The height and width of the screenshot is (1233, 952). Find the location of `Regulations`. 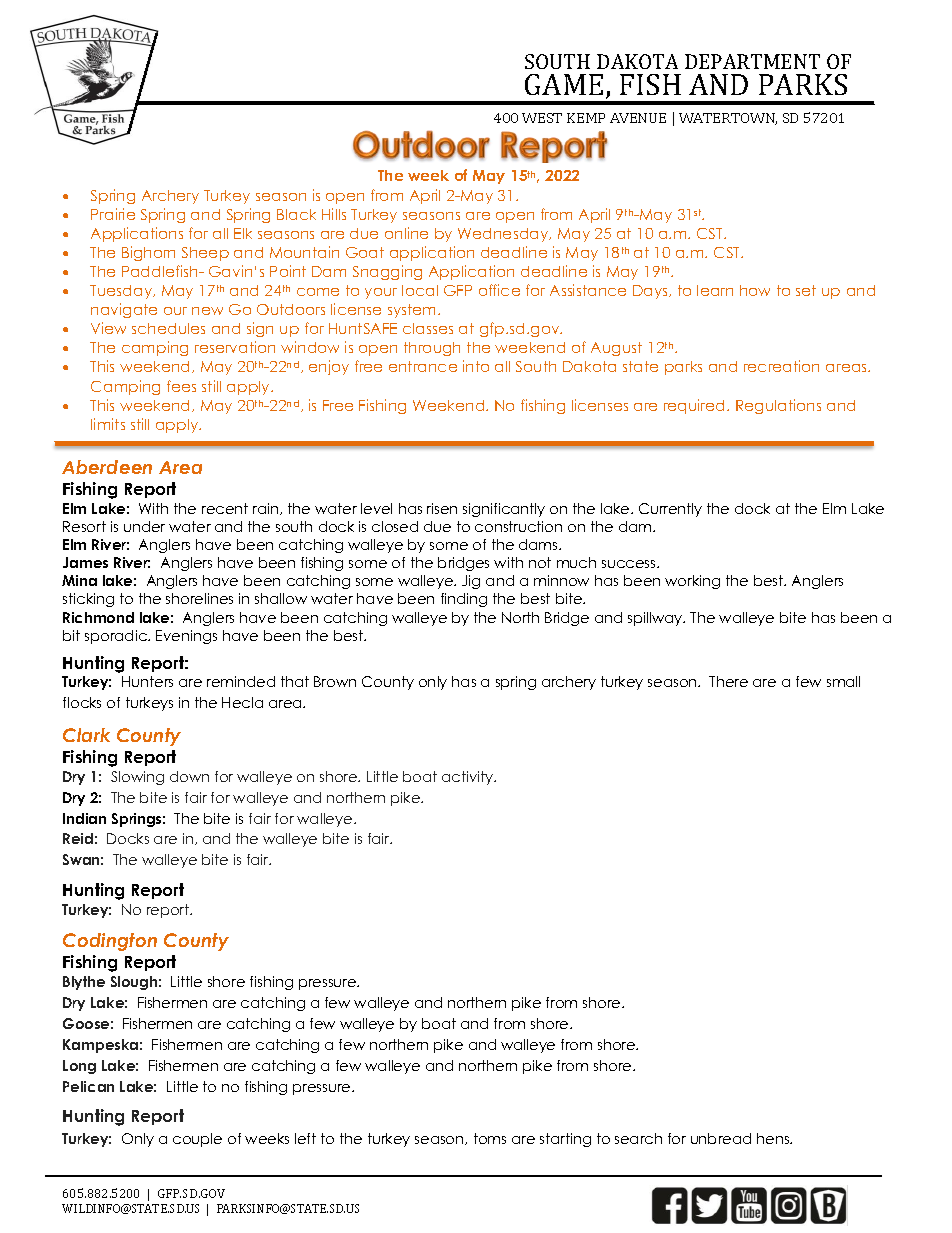

Regulations is located at coordinates (778, 406).
